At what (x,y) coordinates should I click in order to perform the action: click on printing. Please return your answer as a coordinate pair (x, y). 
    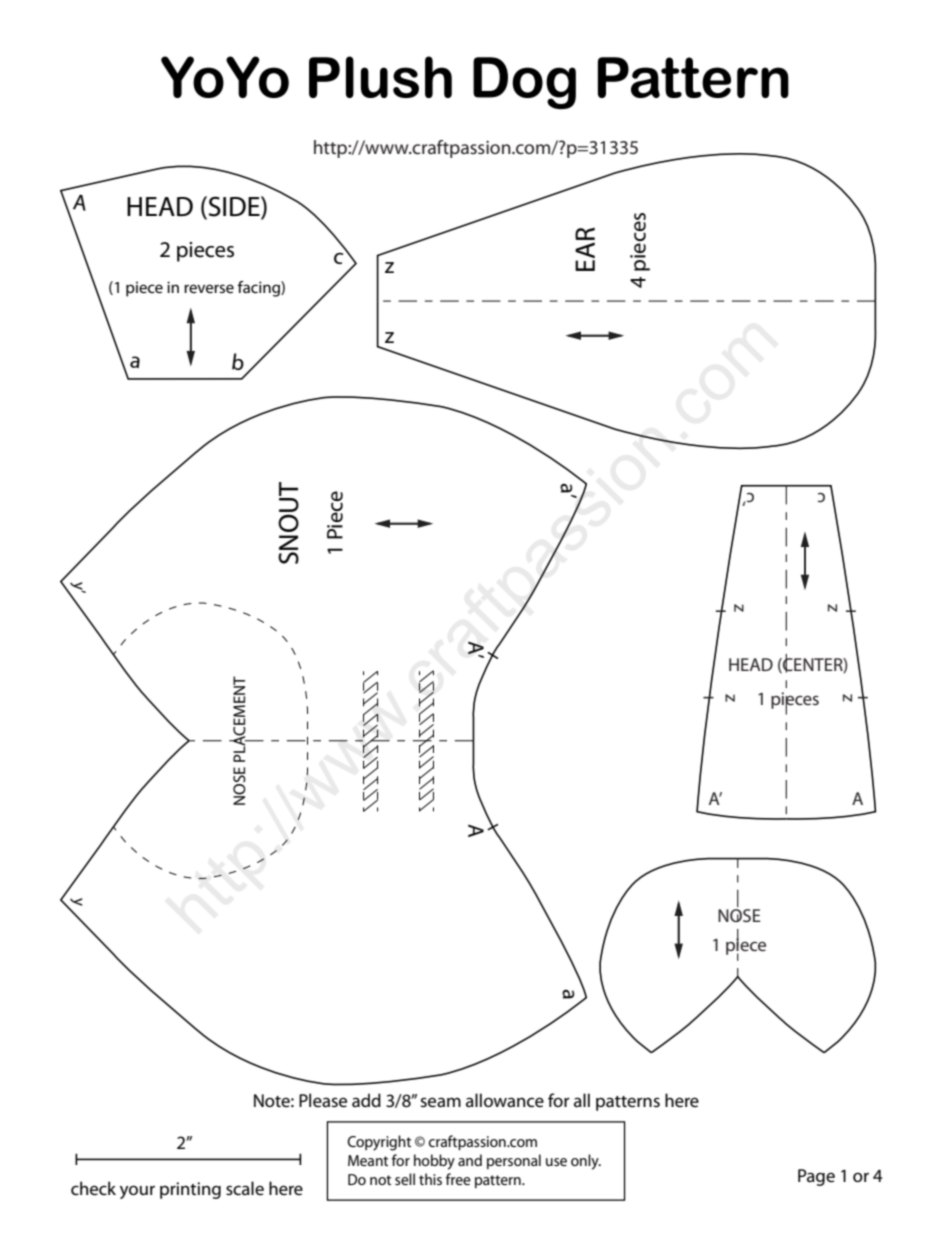
    Looking at the image, I should click on (190, 1190).
